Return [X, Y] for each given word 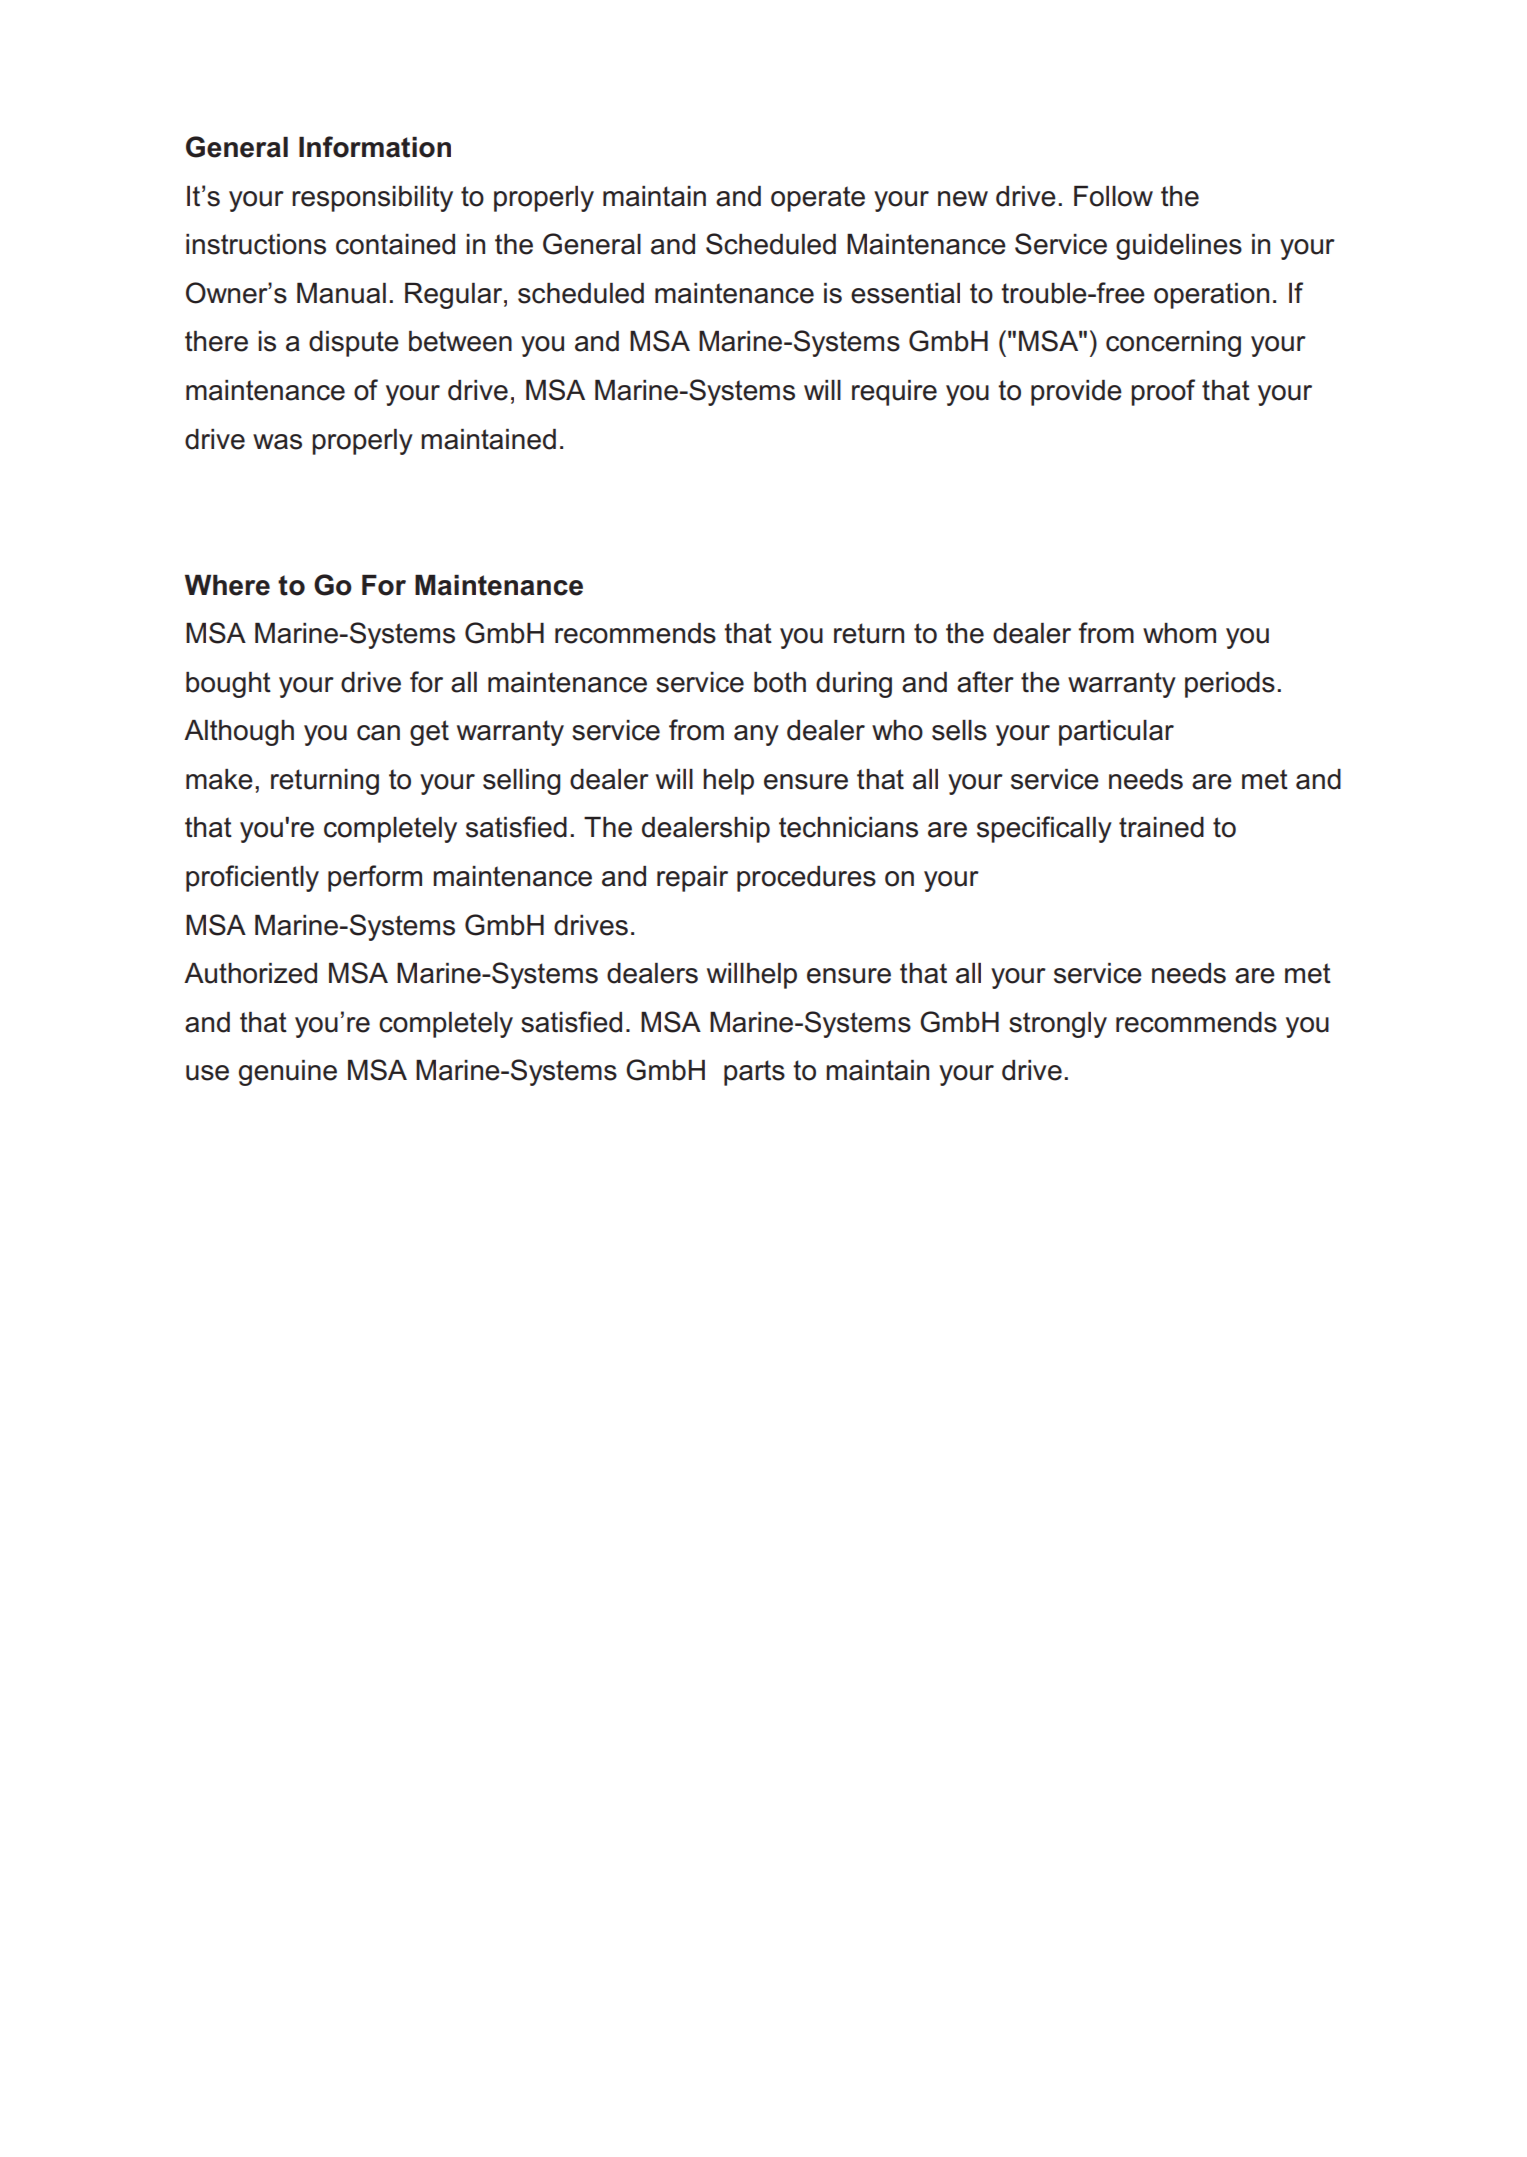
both [780, 682]
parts [754, 1073]
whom [1179, 633]
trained [1161, 827]
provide [1076, 393]
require [894, 393]
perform [375, 878]
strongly [1058, 1025]
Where [227, 585]
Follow [1113, 196]
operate [818, 199]
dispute [354, 344]
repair [692, 879]
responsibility [372, 199]
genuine [288, 1073]
